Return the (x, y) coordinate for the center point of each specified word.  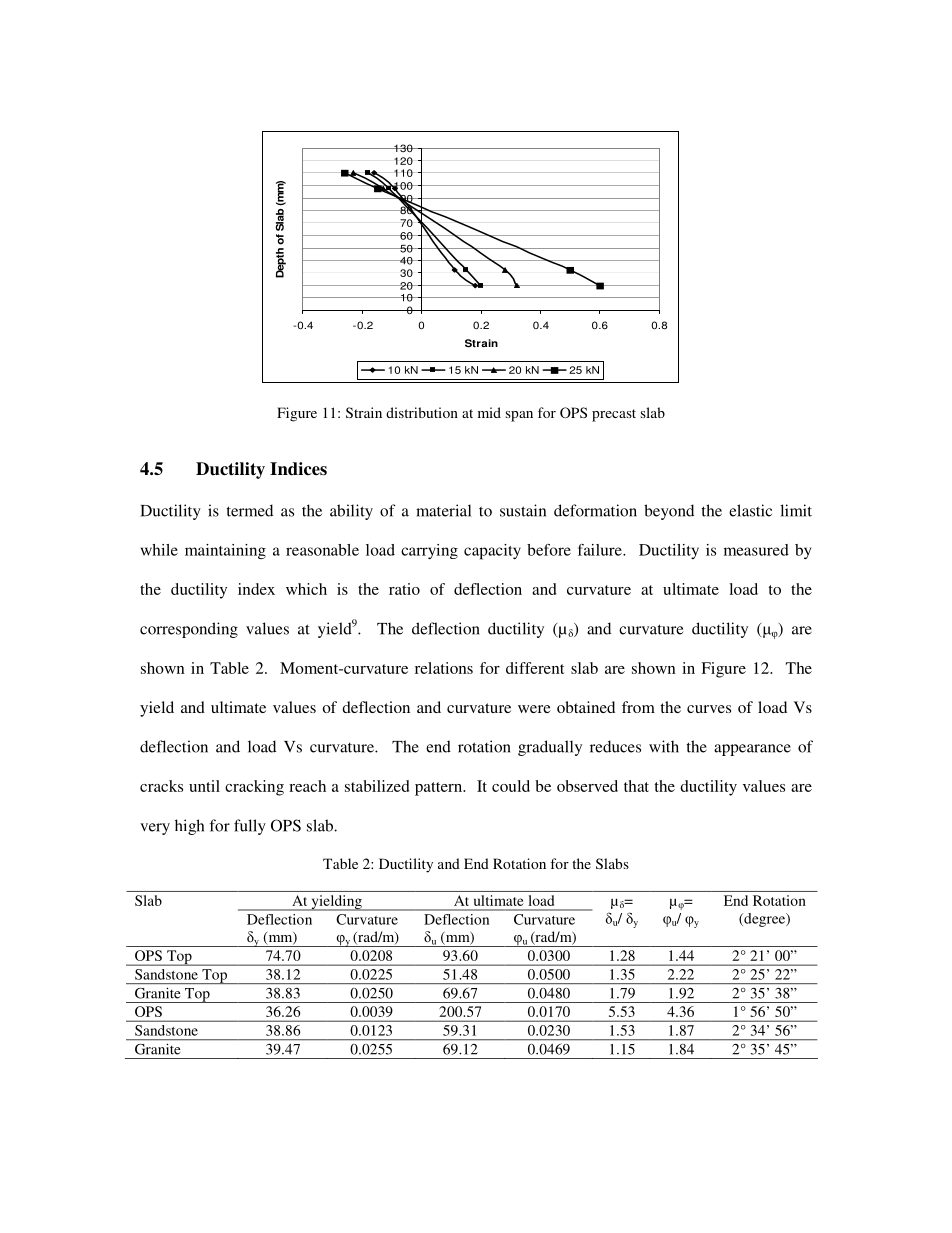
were (534, 709)
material (443, 510)
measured (756, 550)
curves (709, 709)
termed (250, 510)
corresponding (189, 630)
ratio (404, 589)
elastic (750, 510)
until (204, 786)
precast (614, 415)
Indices (298, 469)
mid (489, 412)
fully (250, 827)
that (636, 786)
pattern (440, 789)
